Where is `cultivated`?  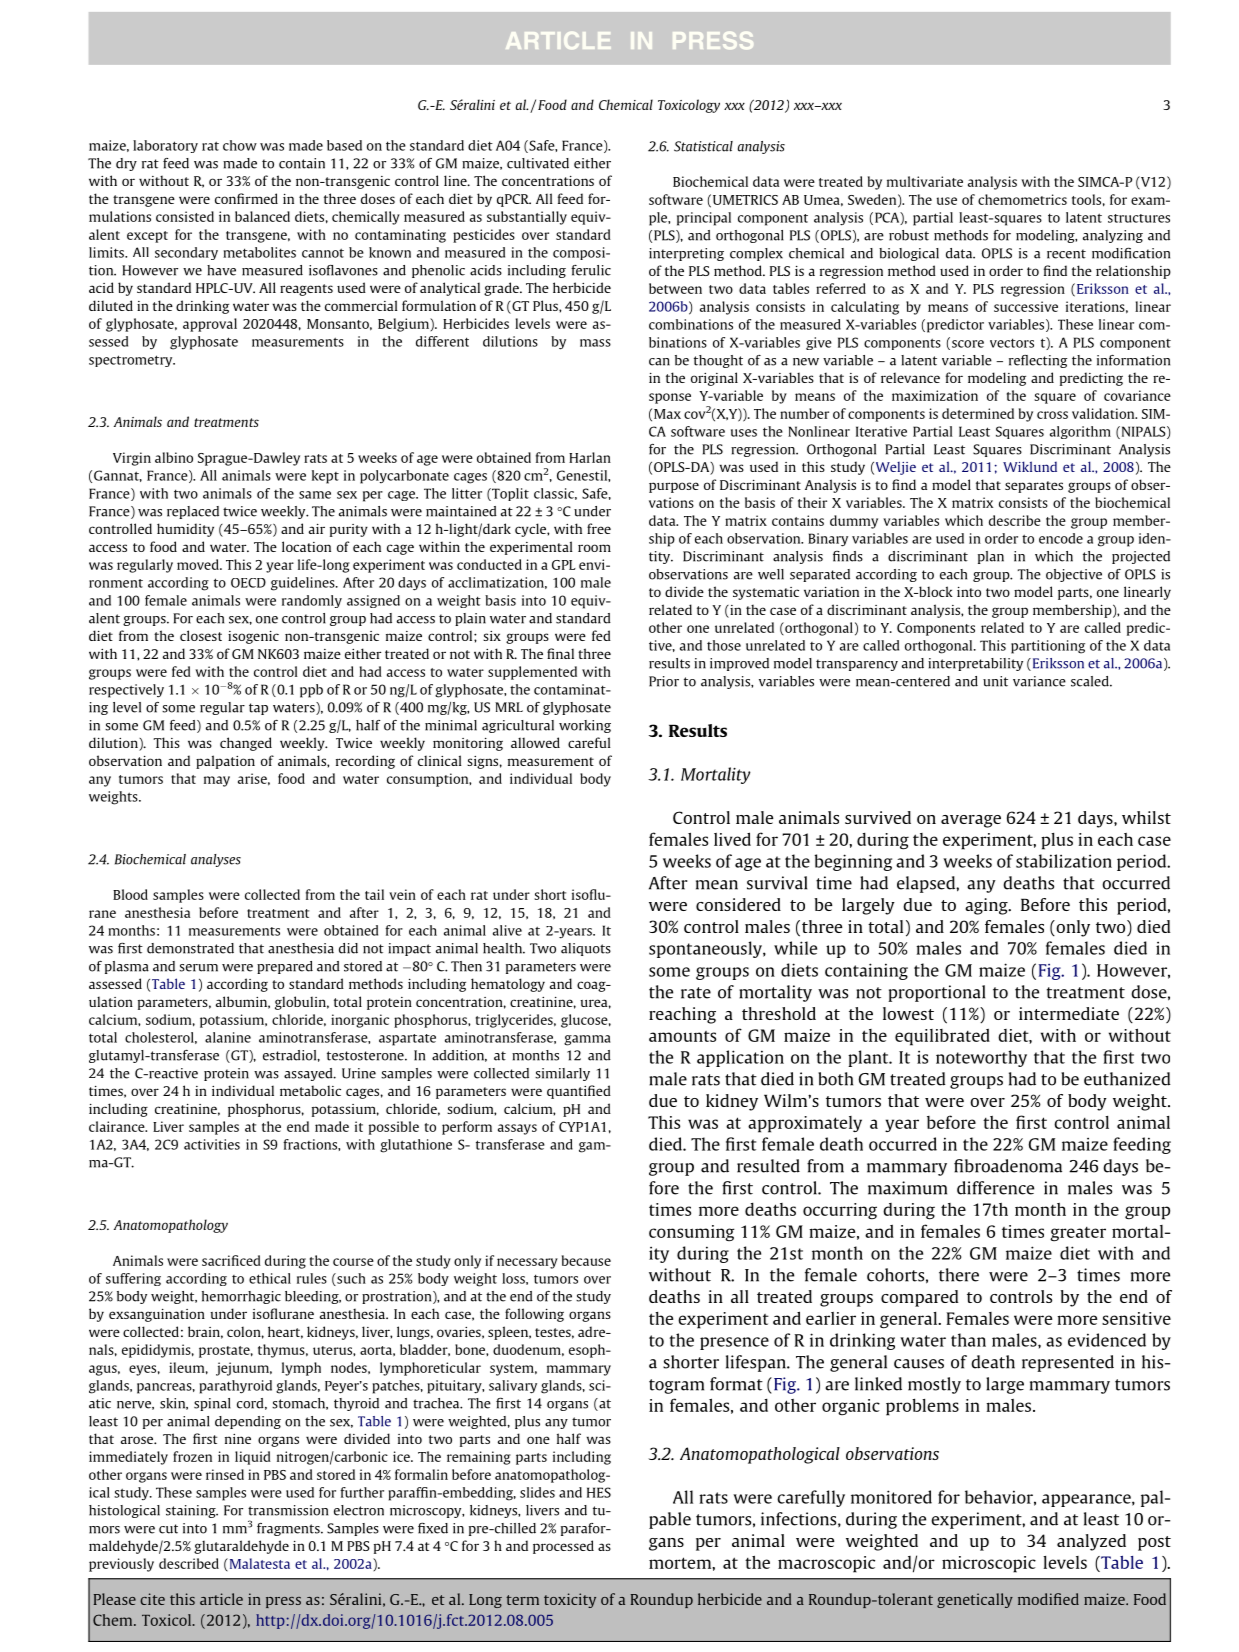
cultivated is located at coordinates (538, 163).
